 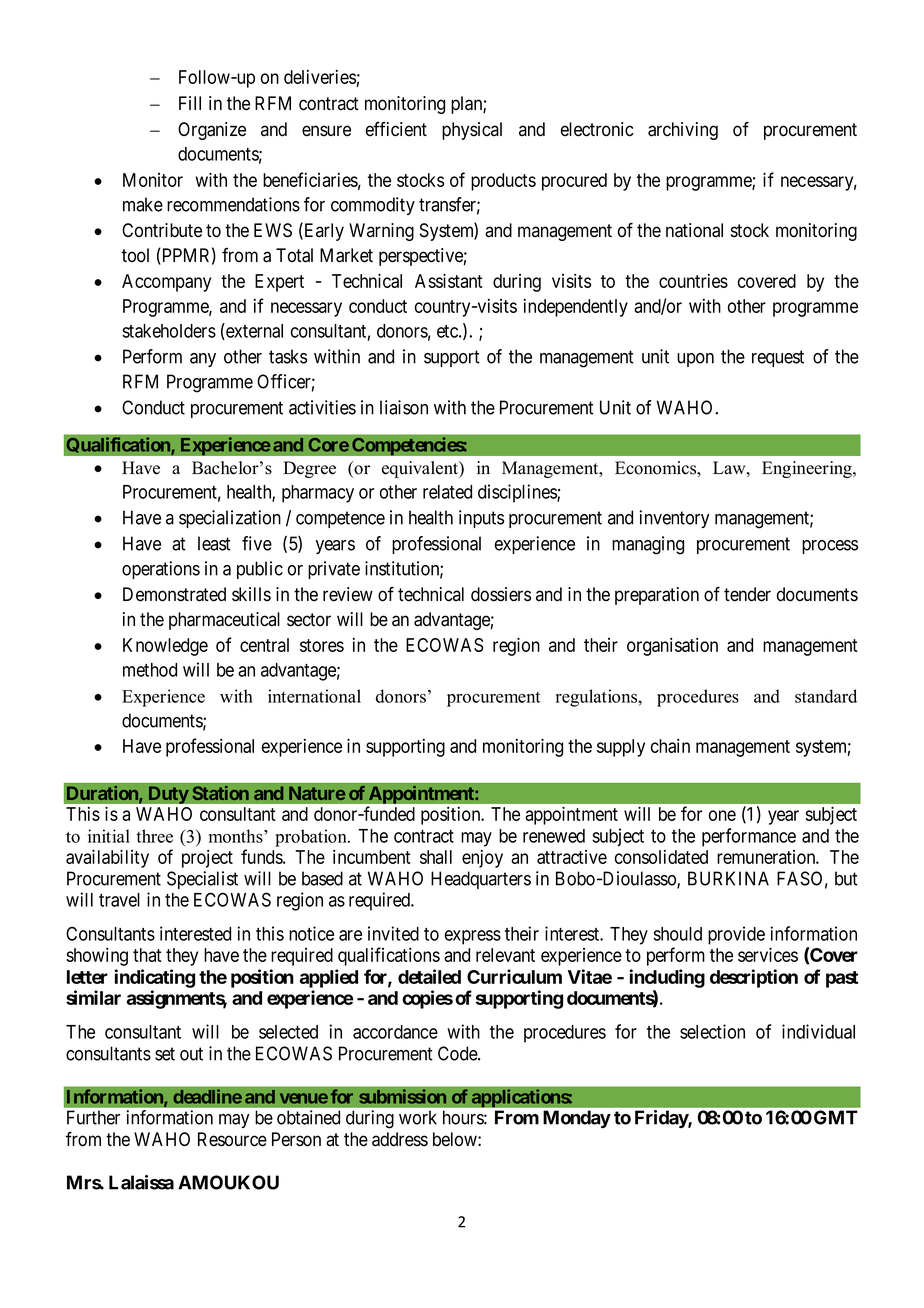 What do you see at coordinates (190, 103) in the screenshot?
I see `Fill` at bounding box center [190, 103].
